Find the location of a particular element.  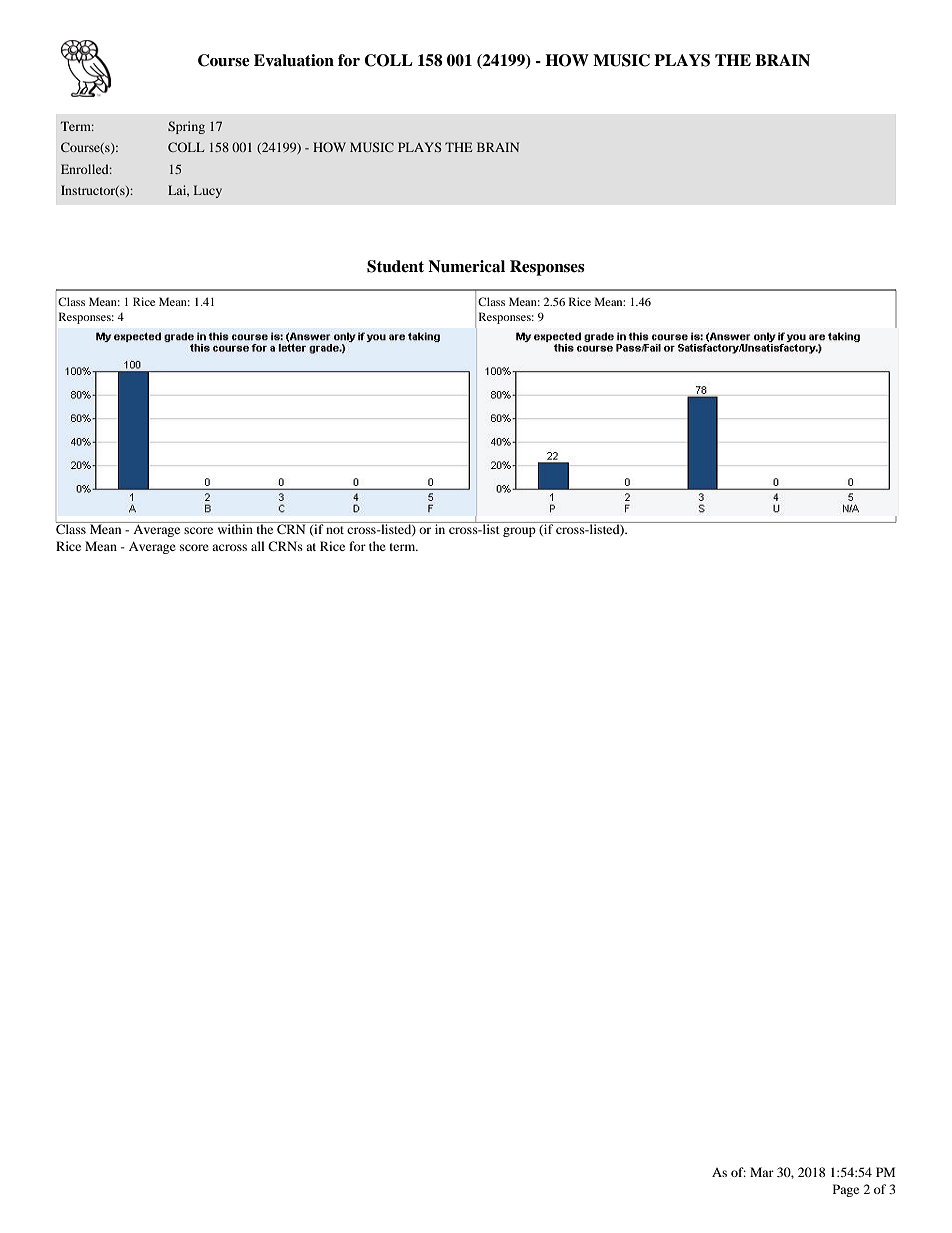

not is located at coordinates (335, 530).
